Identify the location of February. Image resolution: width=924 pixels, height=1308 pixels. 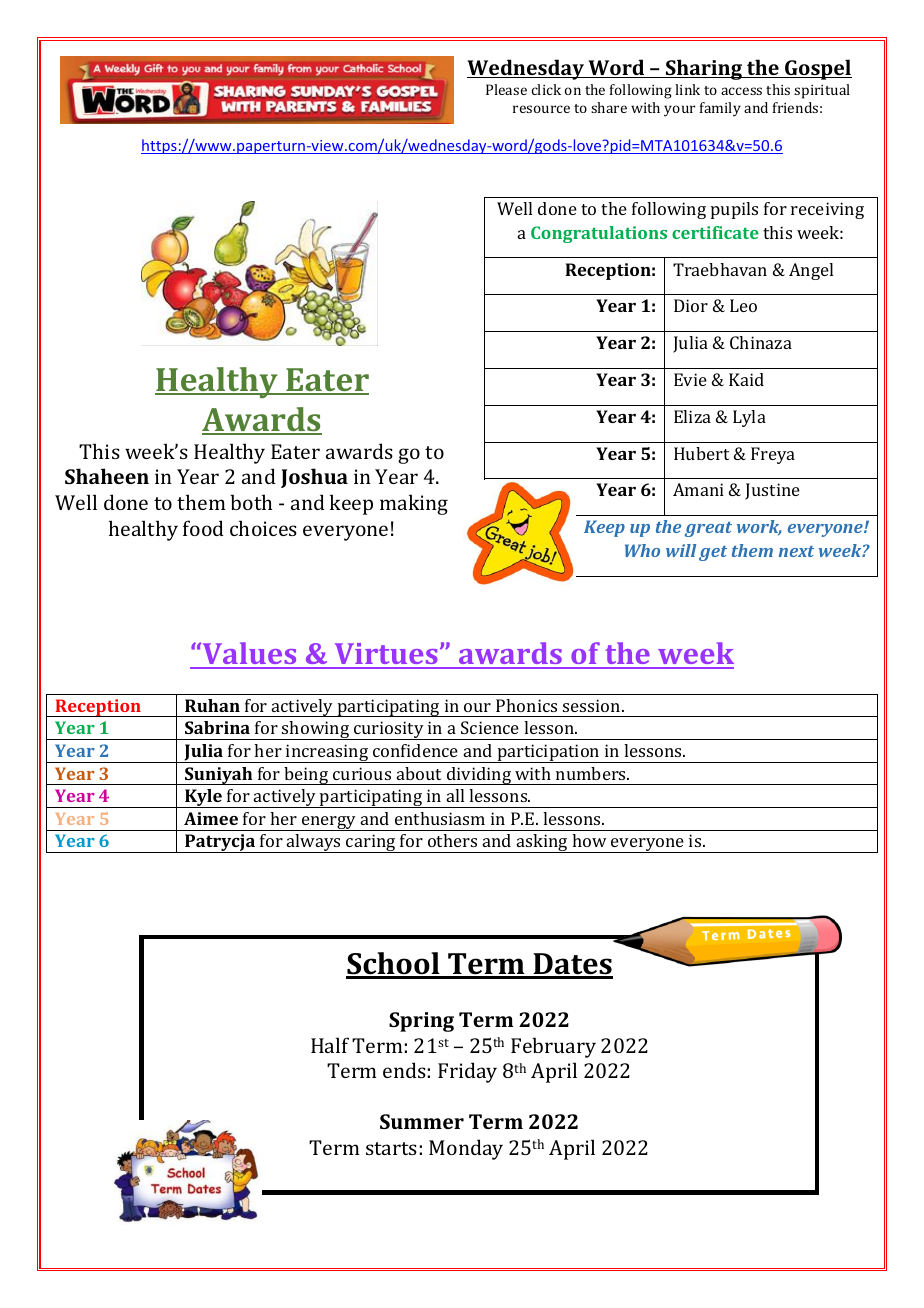
(553, 1047).
